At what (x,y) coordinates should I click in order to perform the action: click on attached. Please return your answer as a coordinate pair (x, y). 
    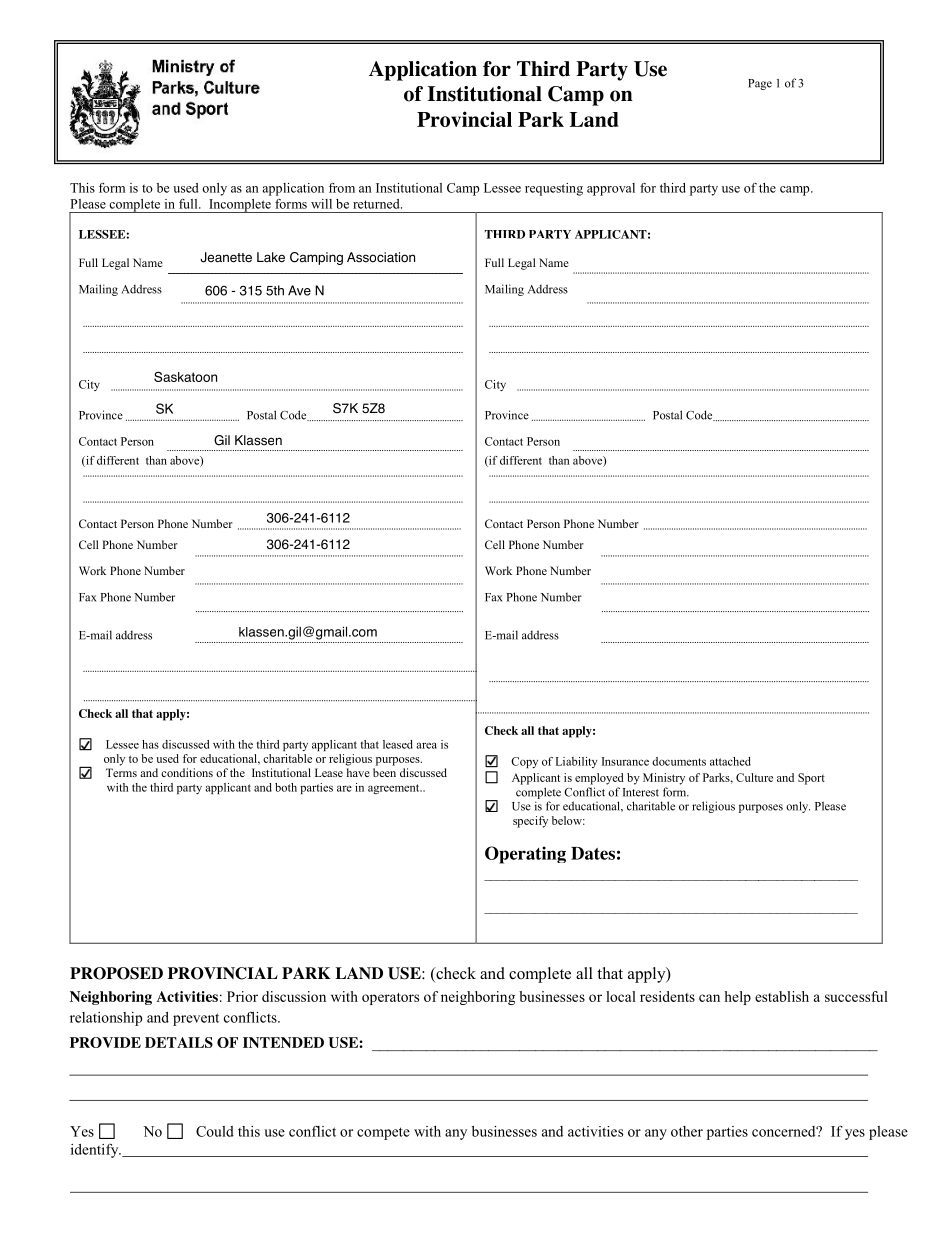
    Looking at the image, I should click on (730, 761).
